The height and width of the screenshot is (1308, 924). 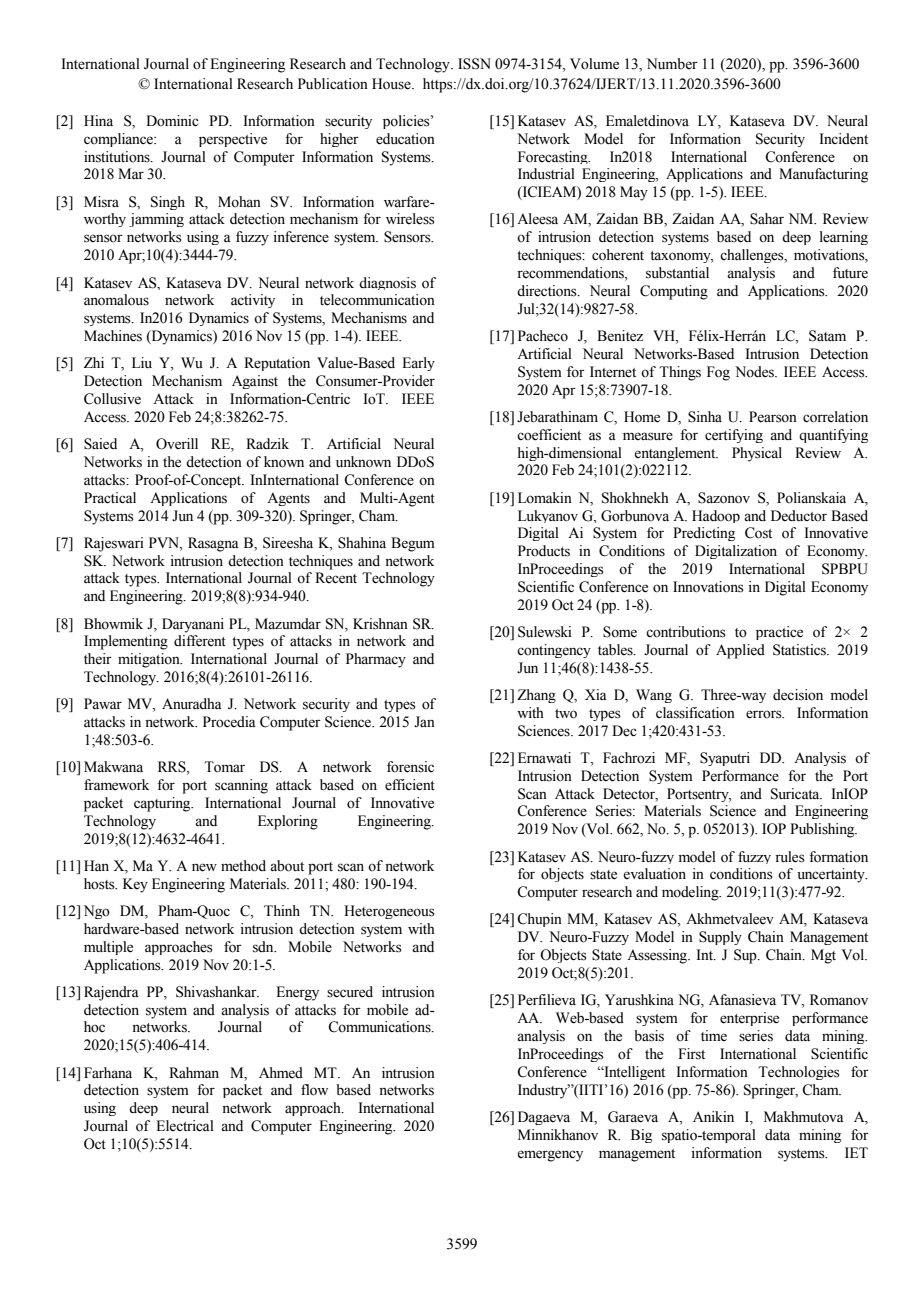 I want to click on Collusive, so click(x=112, y=399).
